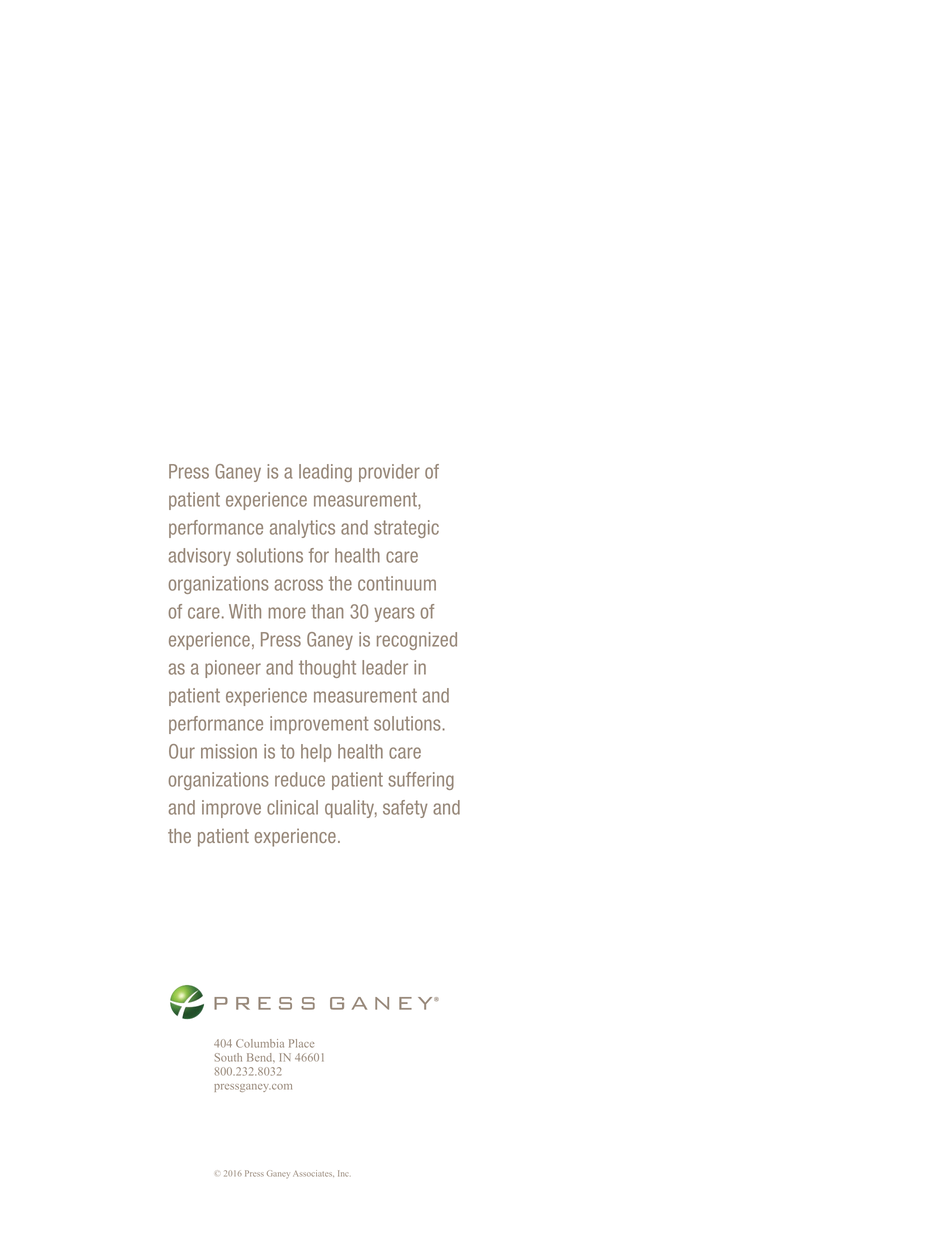 This screenshot has width=952, height=1233. What do you see at coordinates (228, 1057) in the screenshot?
I see `South` at bounding box center [228, 1057].
